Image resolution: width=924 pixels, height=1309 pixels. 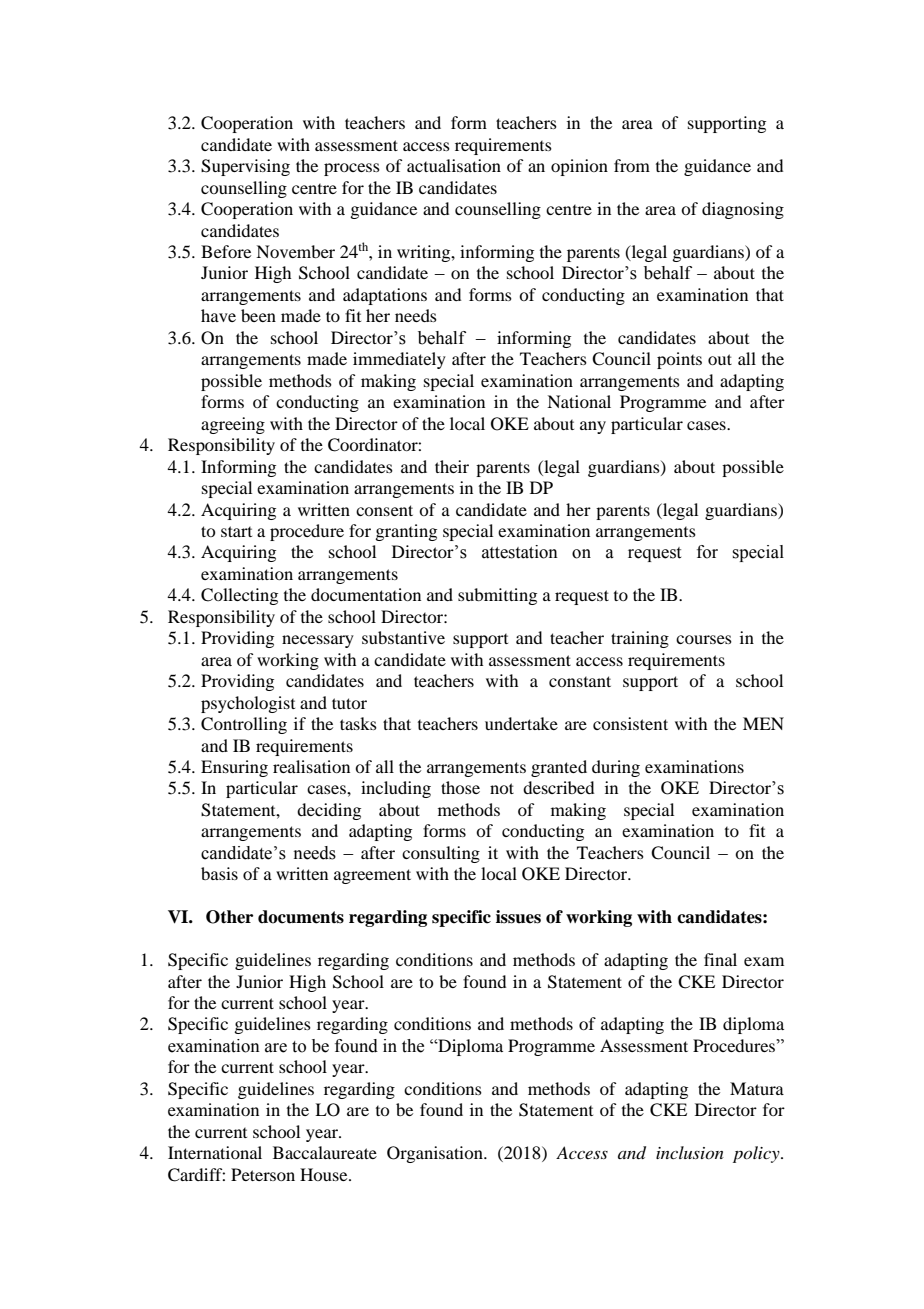 What do you see at coordinates (245, 167) in the screenshot?
I see `Supervising` at bounding box center [245, 167].
